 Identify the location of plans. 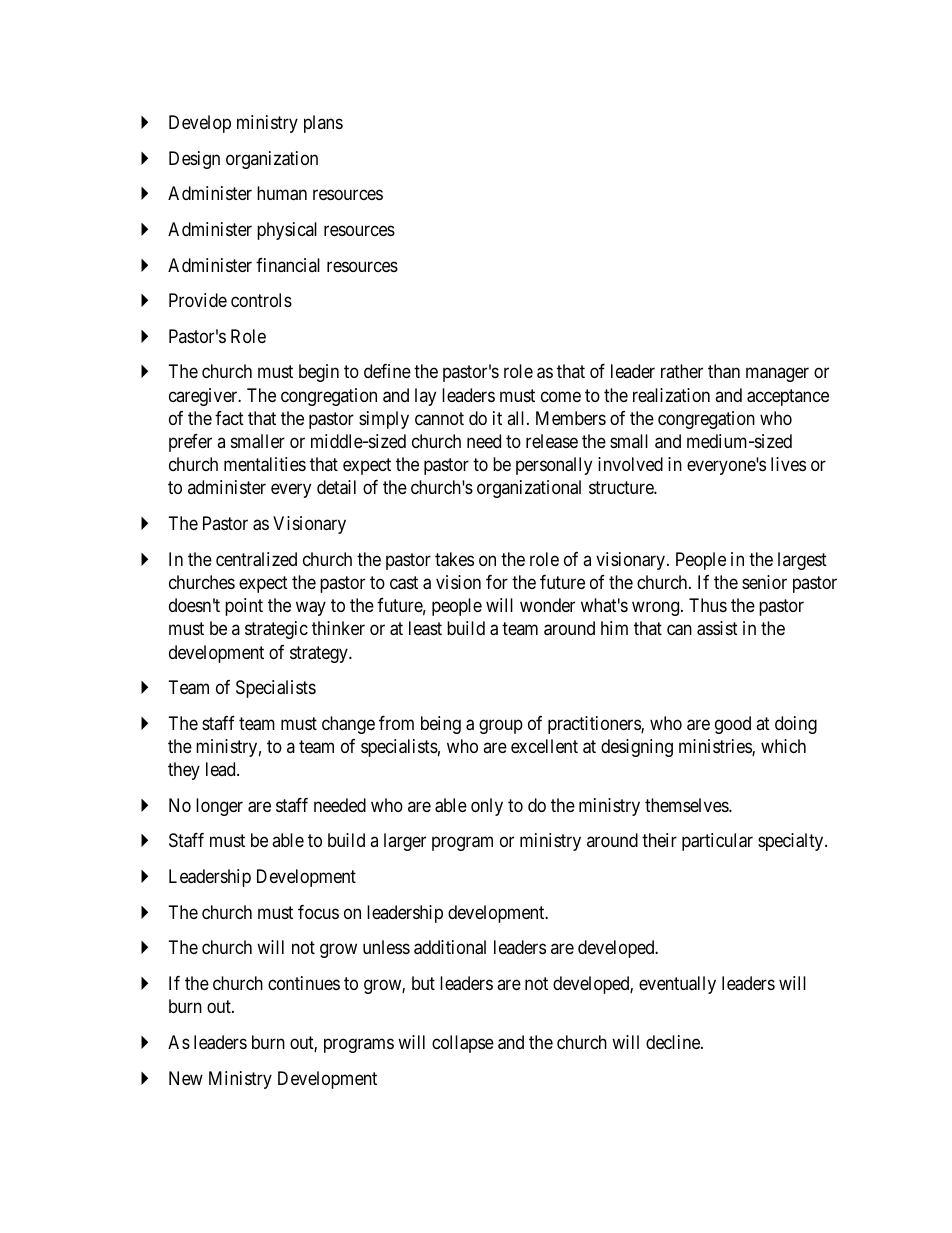
(323, 124).
